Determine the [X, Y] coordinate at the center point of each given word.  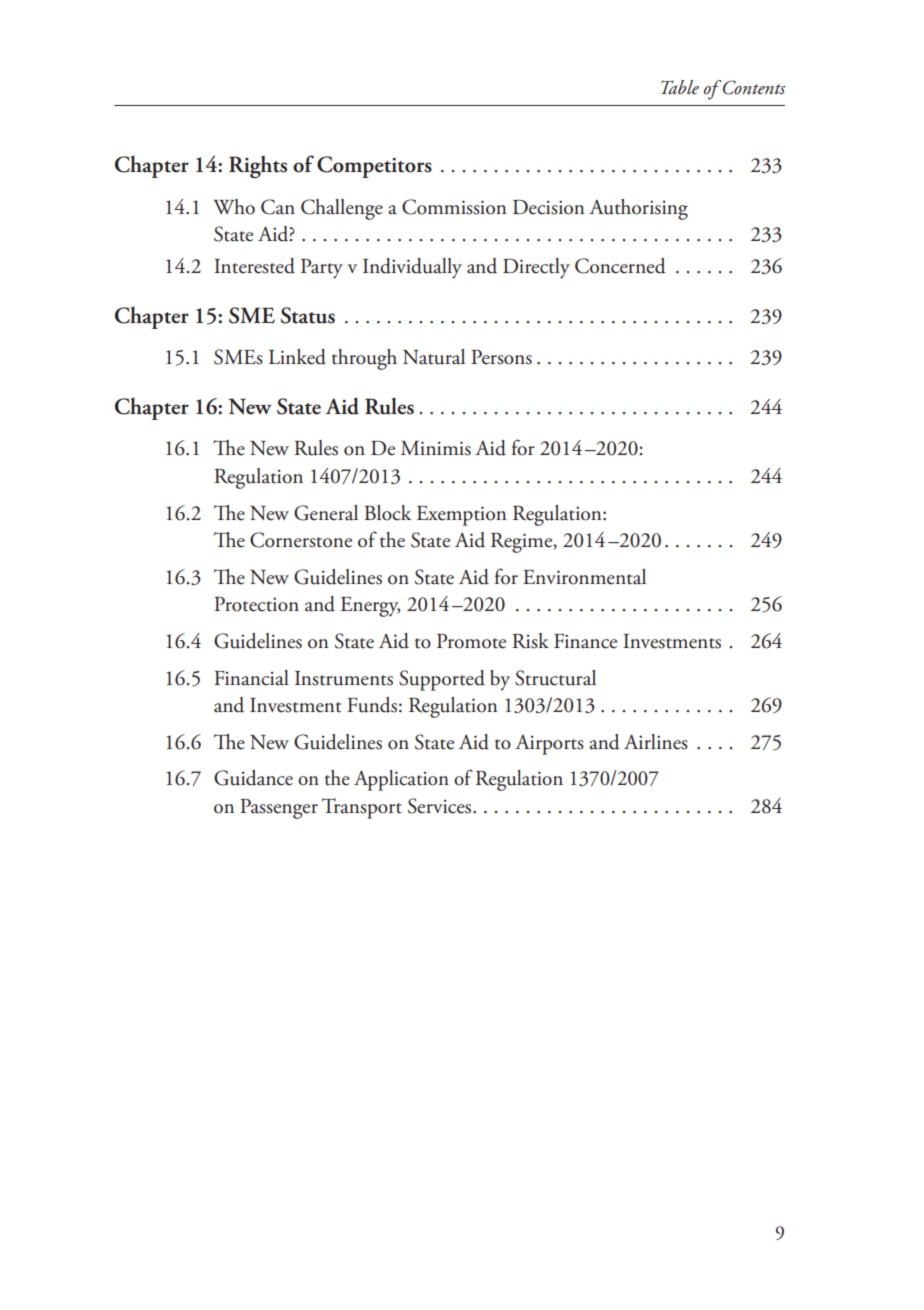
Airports [549, 745]
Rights [258, 166]
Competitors [374, 167]
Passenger [279, 809]
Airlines [656, 742]
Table [680, 87]
